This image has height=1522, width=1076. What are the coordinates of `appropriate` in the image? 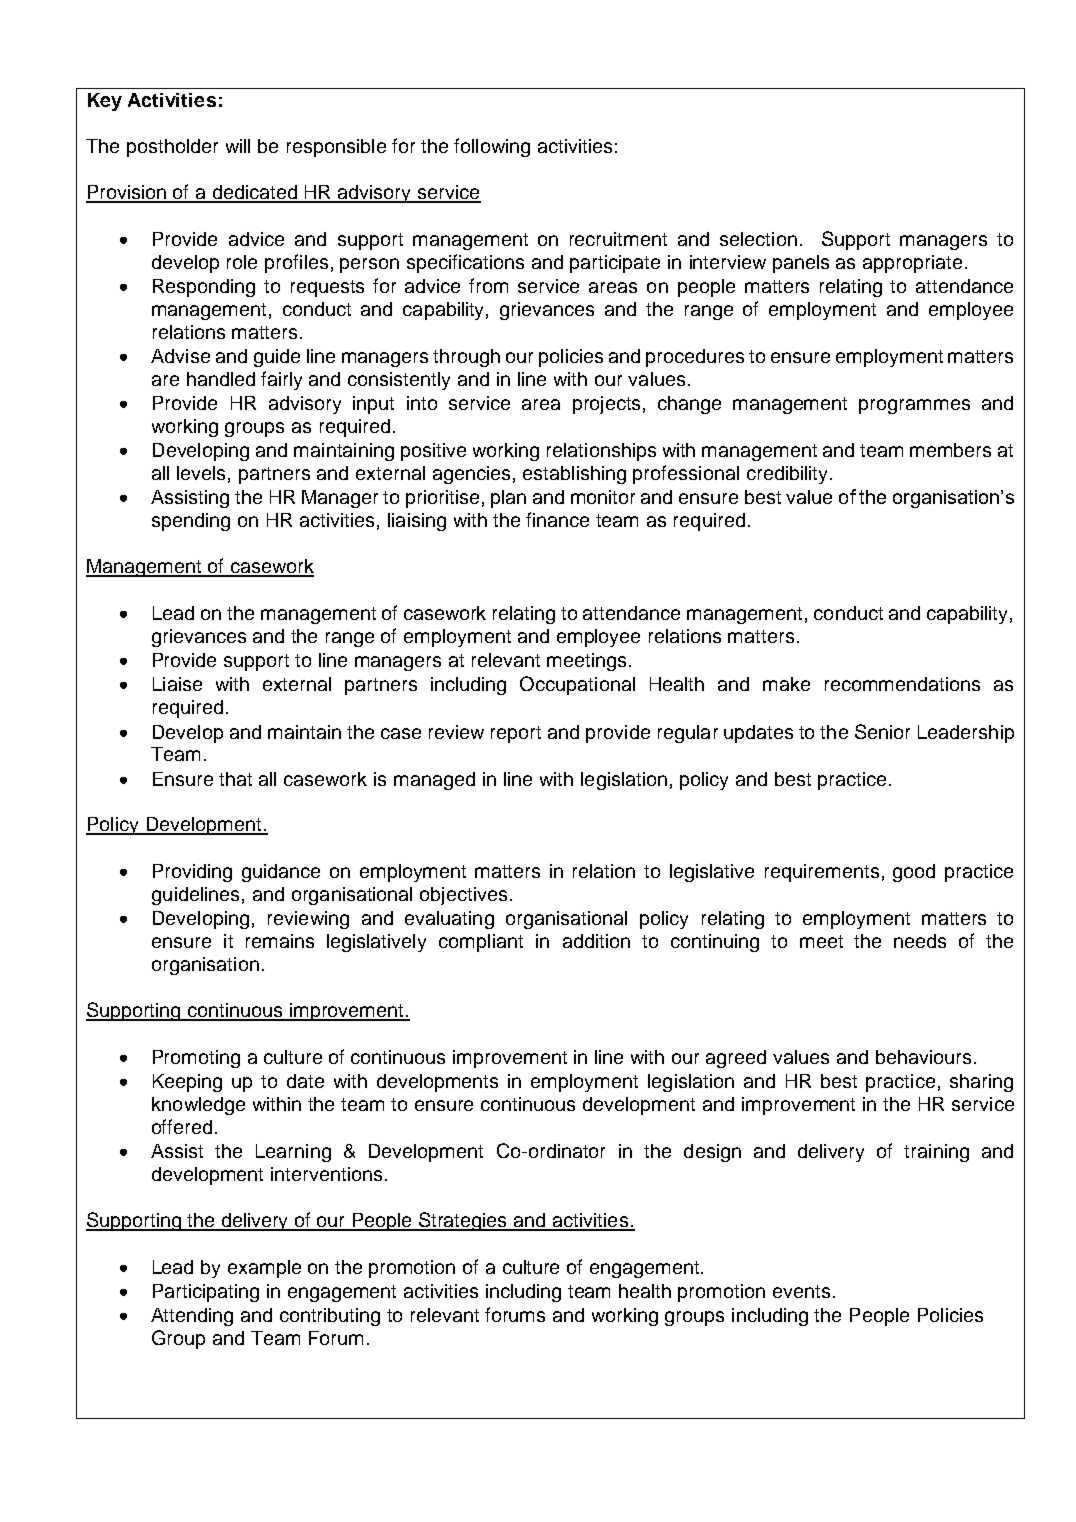 It's located at (912, 264).
